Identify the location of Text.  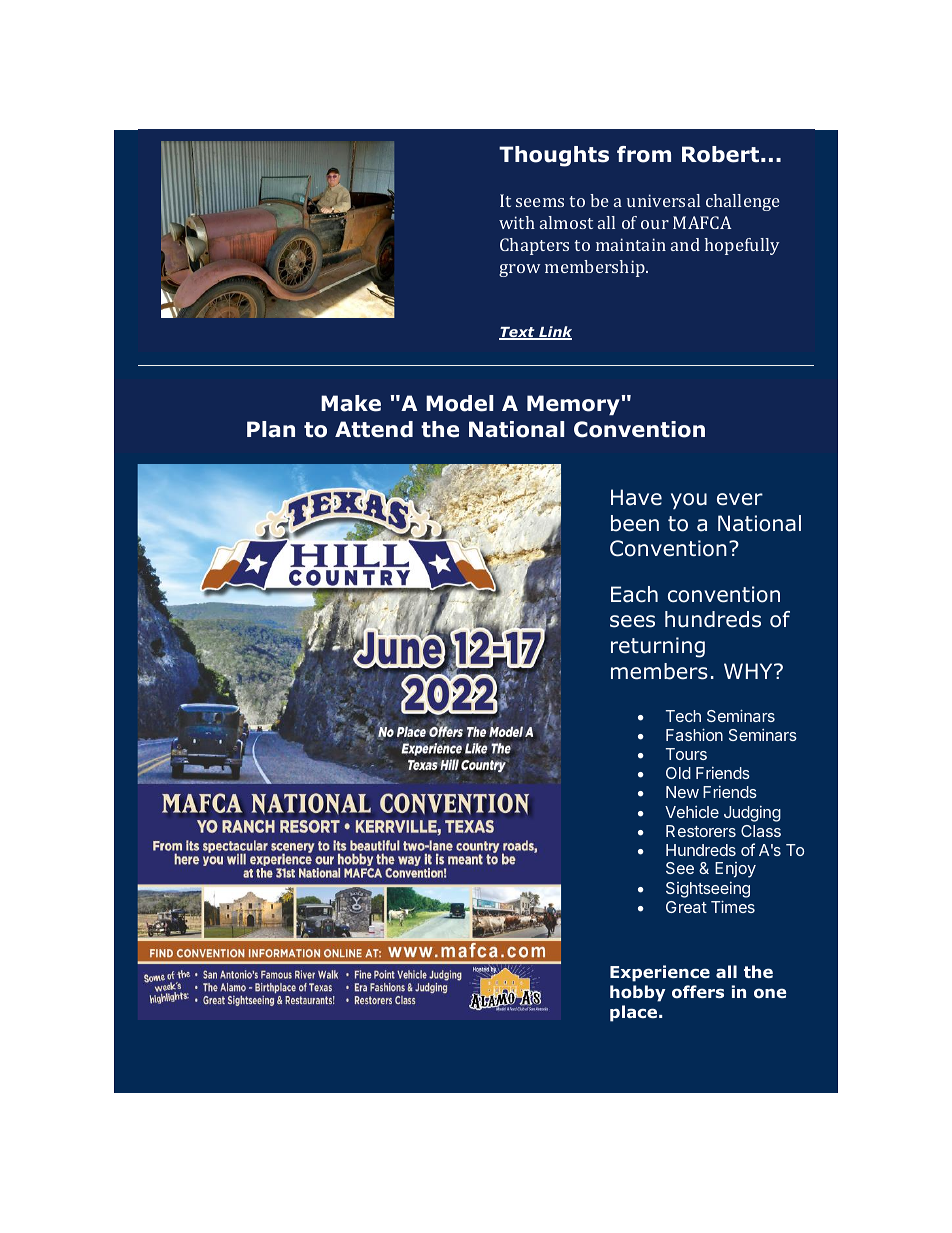
(518, 333).
